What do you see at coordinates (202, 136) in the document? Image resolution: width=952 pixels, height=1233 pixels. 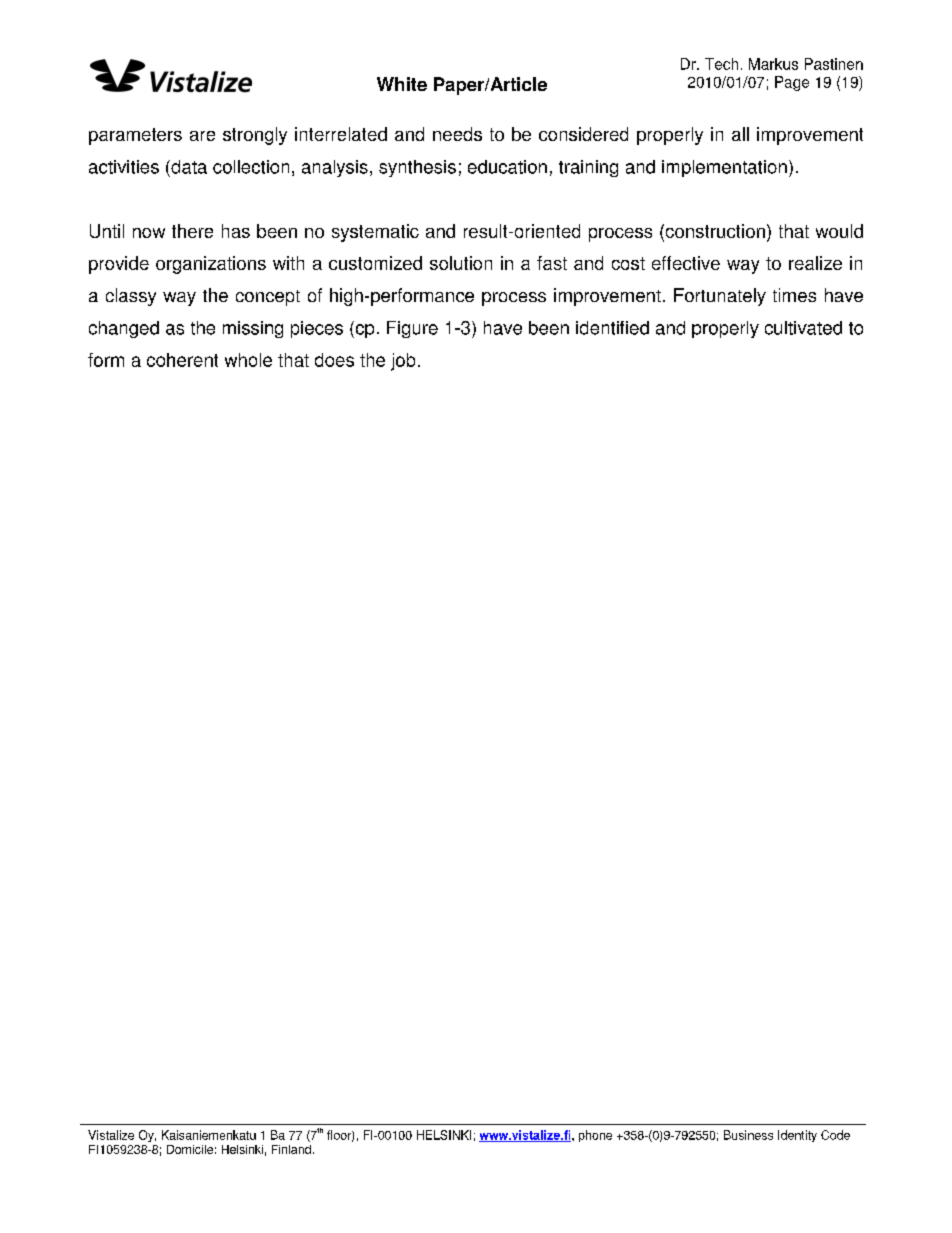 I see `are` at bounding box center [202, 136].
